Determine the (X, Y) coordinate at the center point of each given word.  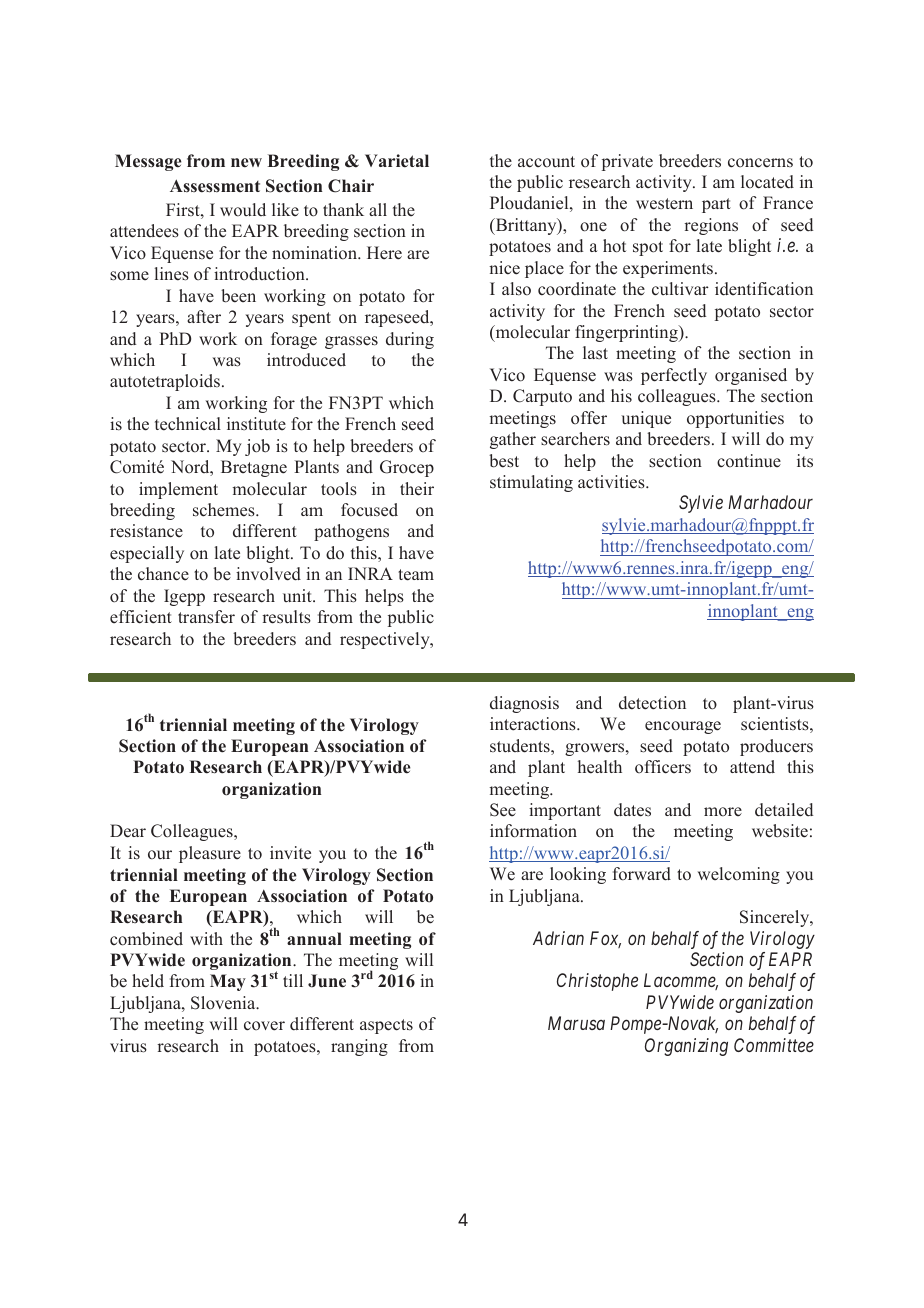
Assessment (215, 186)
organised (751, 376)
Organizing (686, 1047)
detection (652, 703)
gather (513, 440)
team (416, 575)
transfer (206, 617)
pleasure (210, 854)
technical (188, 424)
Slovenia (224, 1003)
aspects (386, 1026)
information (533, 831)
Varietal (397, 161)
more (723, 812)
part (716, 205)
